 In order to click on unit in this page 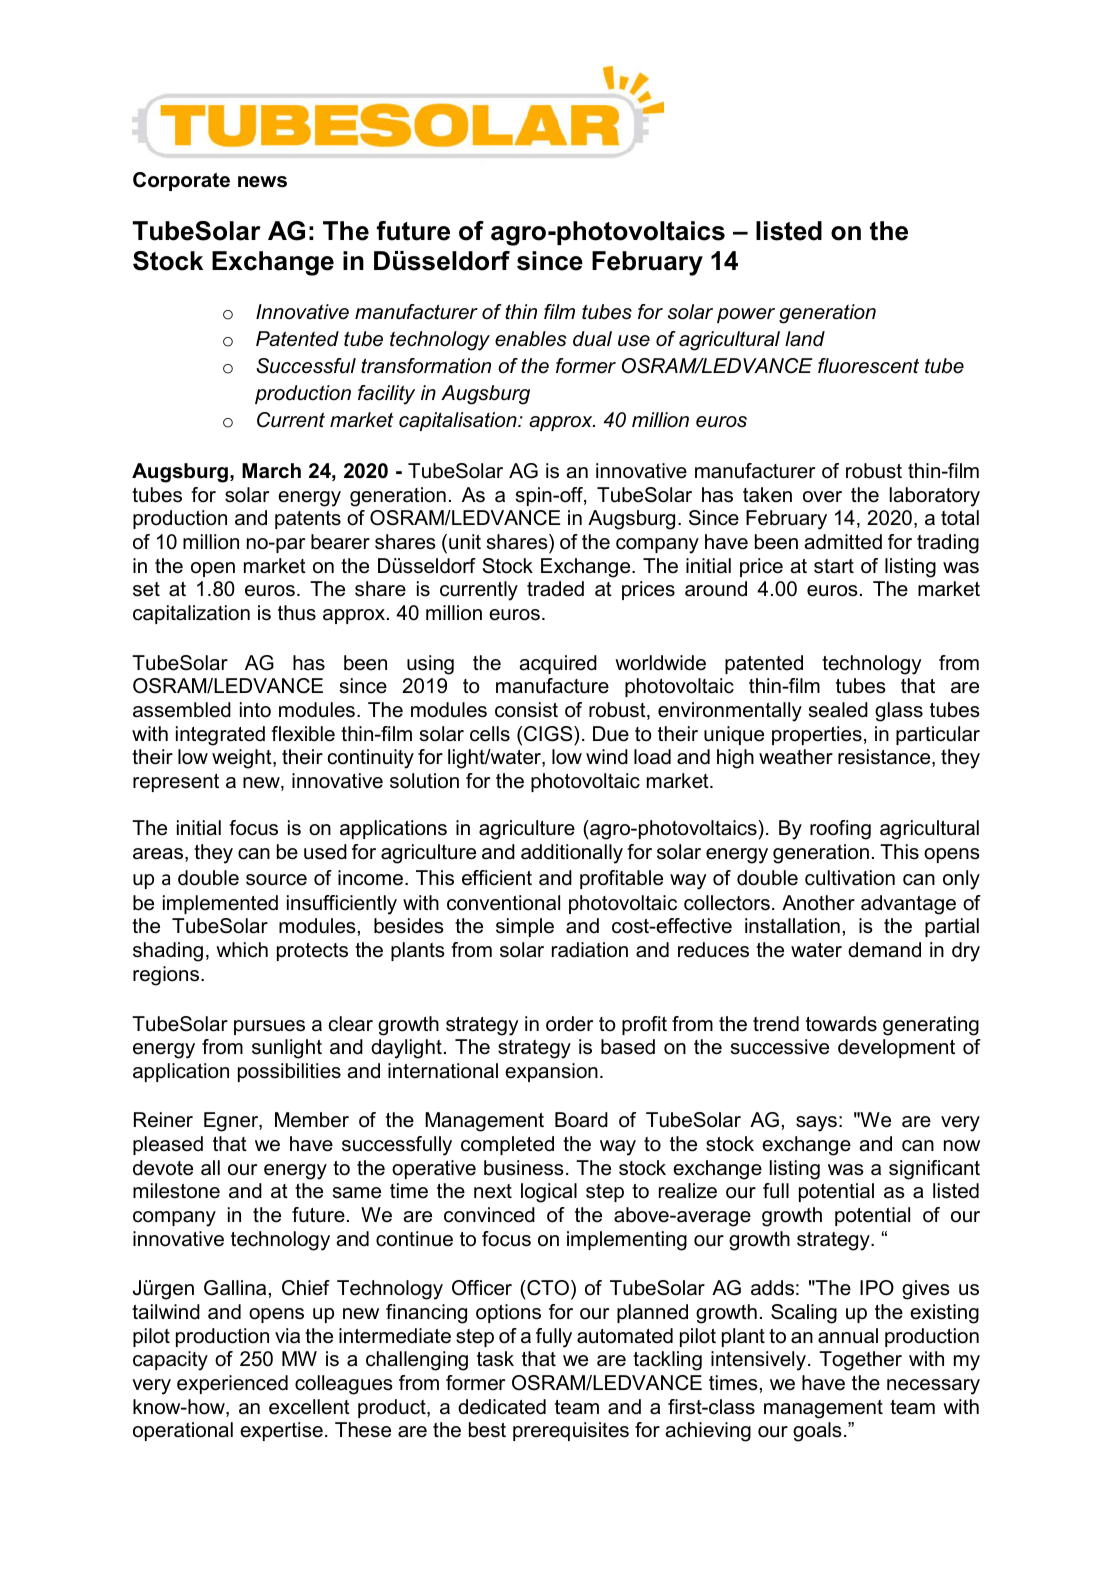, I will do `click(465, 542)`.
